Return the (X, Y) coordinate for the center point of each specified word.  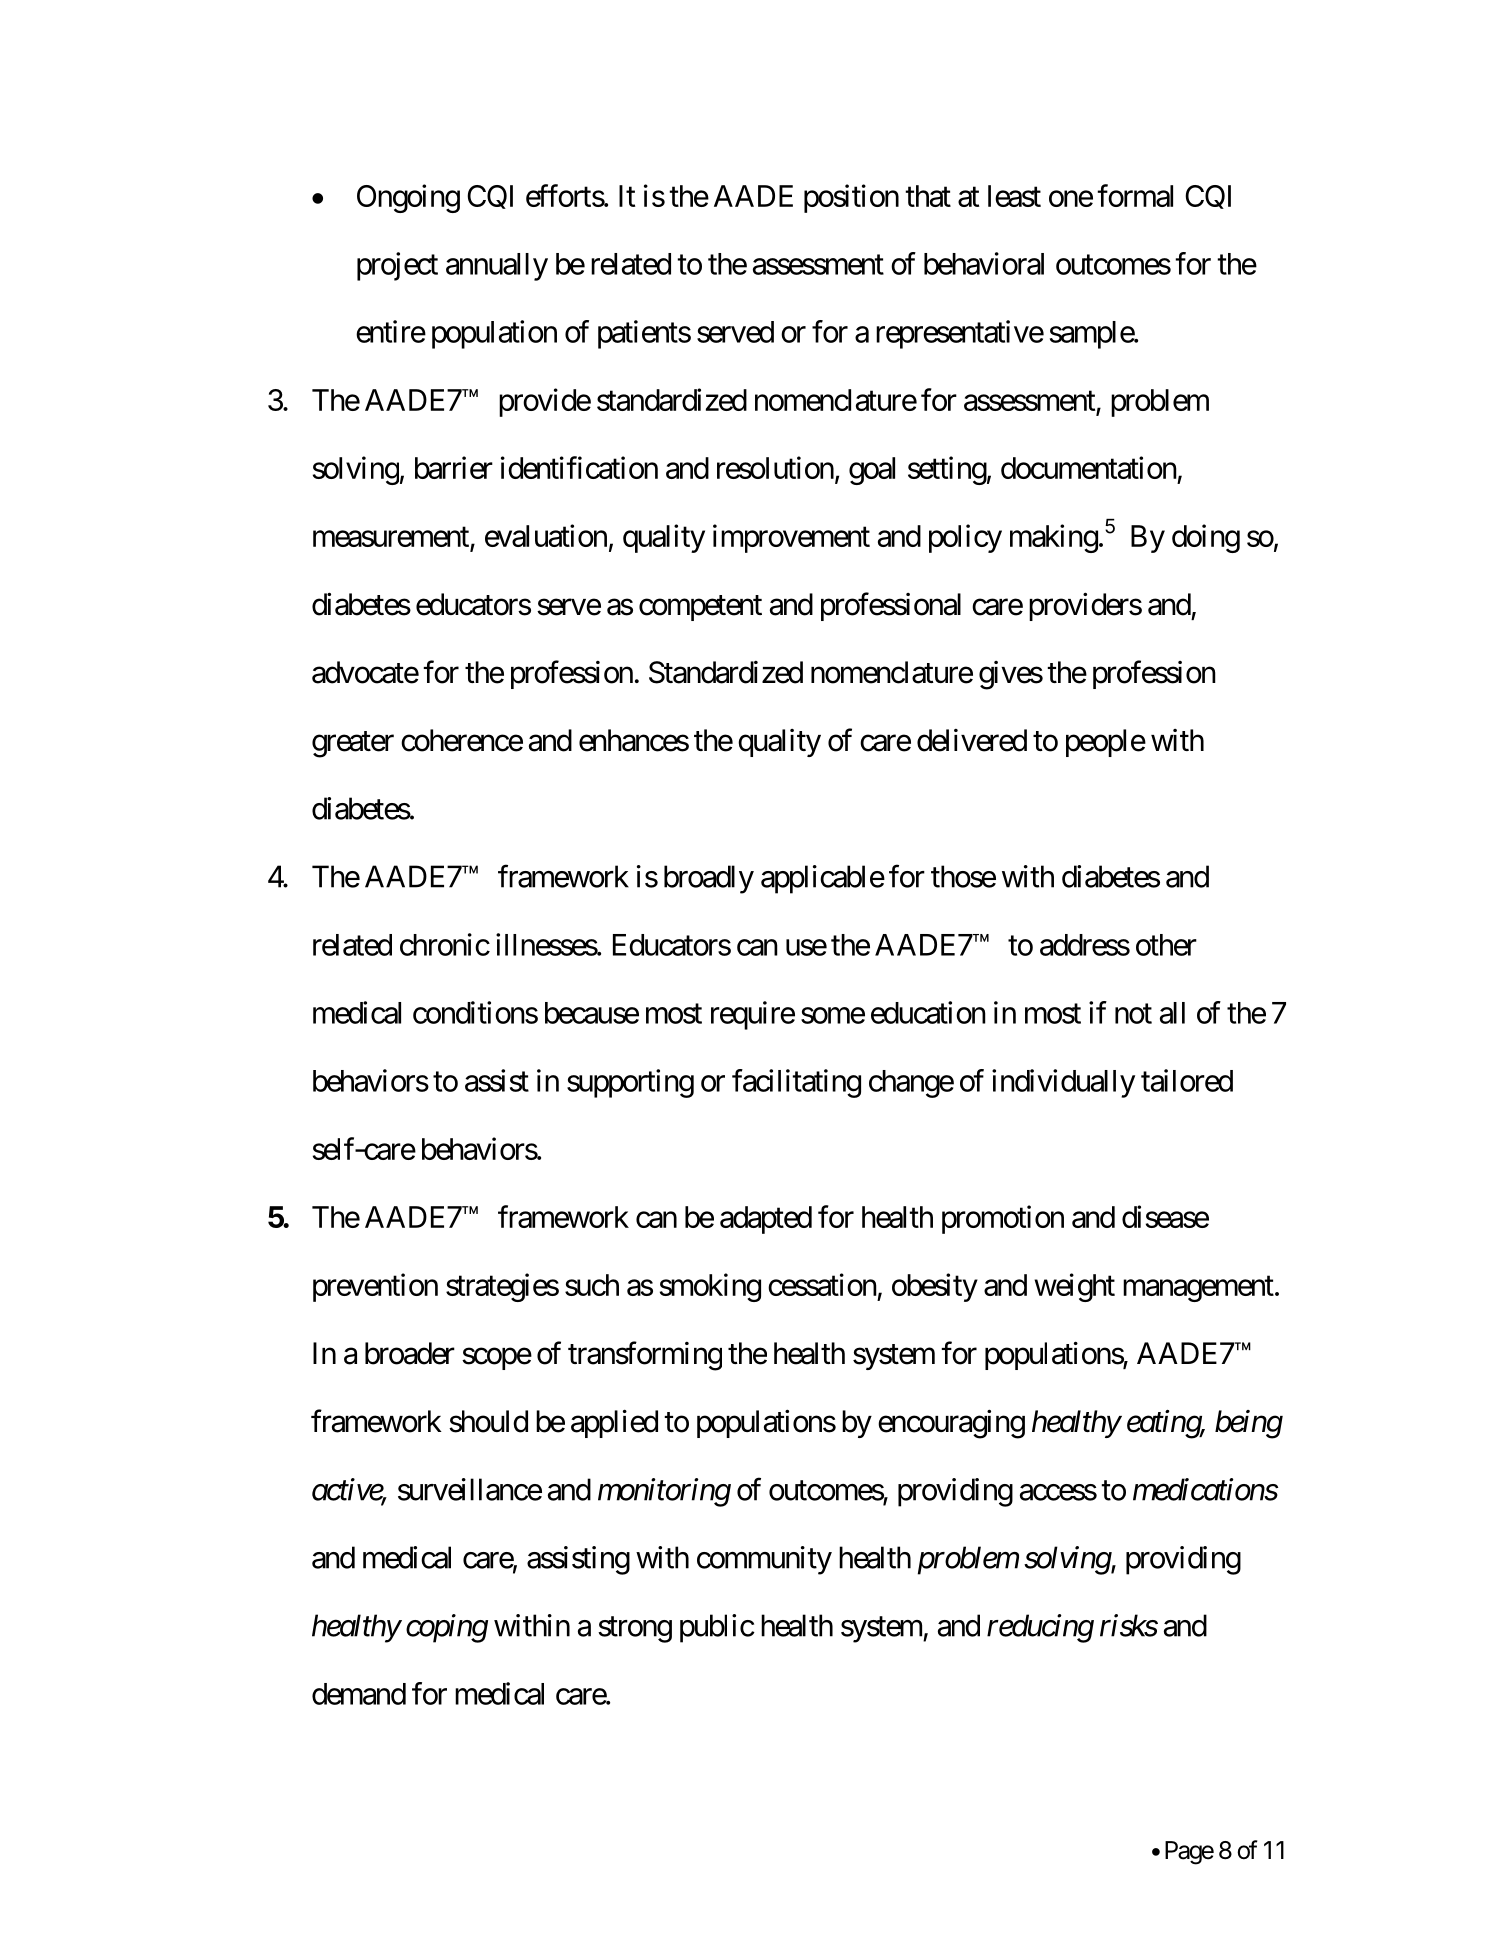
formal (1135, 195)
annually (497, 267)
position (851, 198)
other (1166, 945)
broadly (709, 879)
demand (359, 1694)
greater (353, 744)
